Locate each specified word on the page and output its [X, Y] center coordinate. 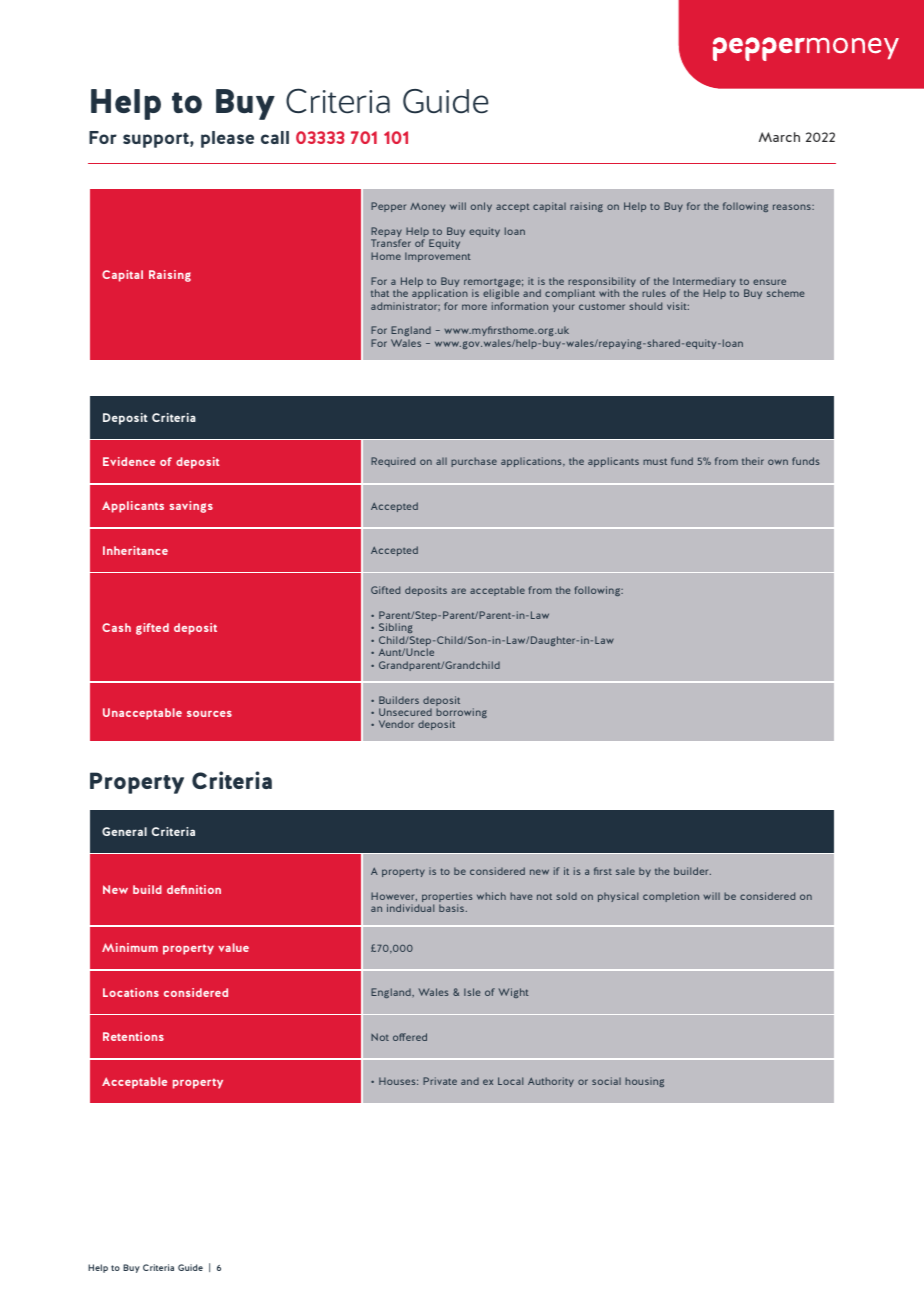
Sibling [396, 630]
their [753, 461]
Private [440, 1081]
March [779, 137]
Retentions [133, 1036]
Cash [116, 627]
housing [644, 1082]
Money [427, 207]
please [227, 139]
